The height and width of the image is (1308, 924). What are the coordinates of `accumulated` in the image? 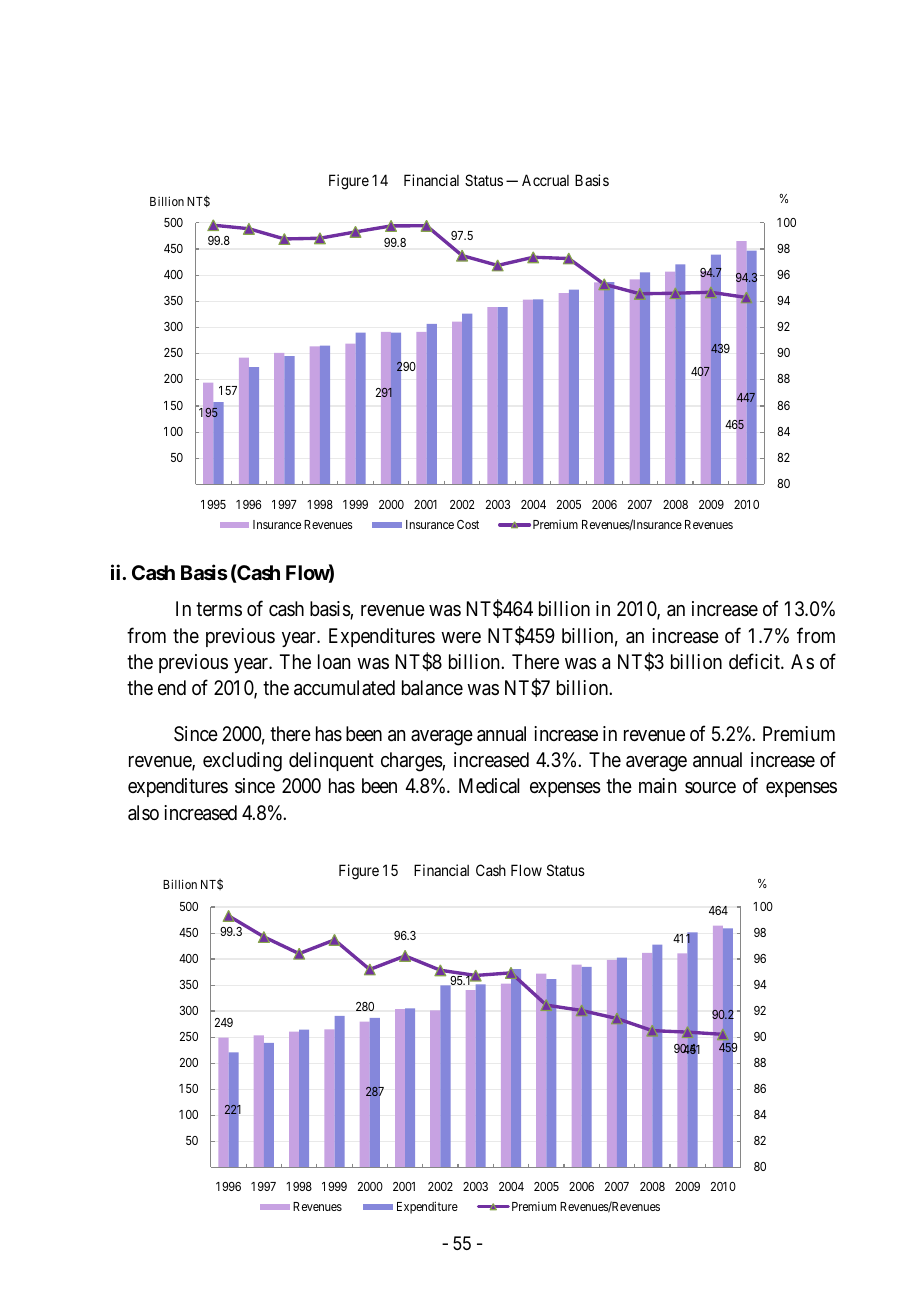 It's located at (344, 688).
